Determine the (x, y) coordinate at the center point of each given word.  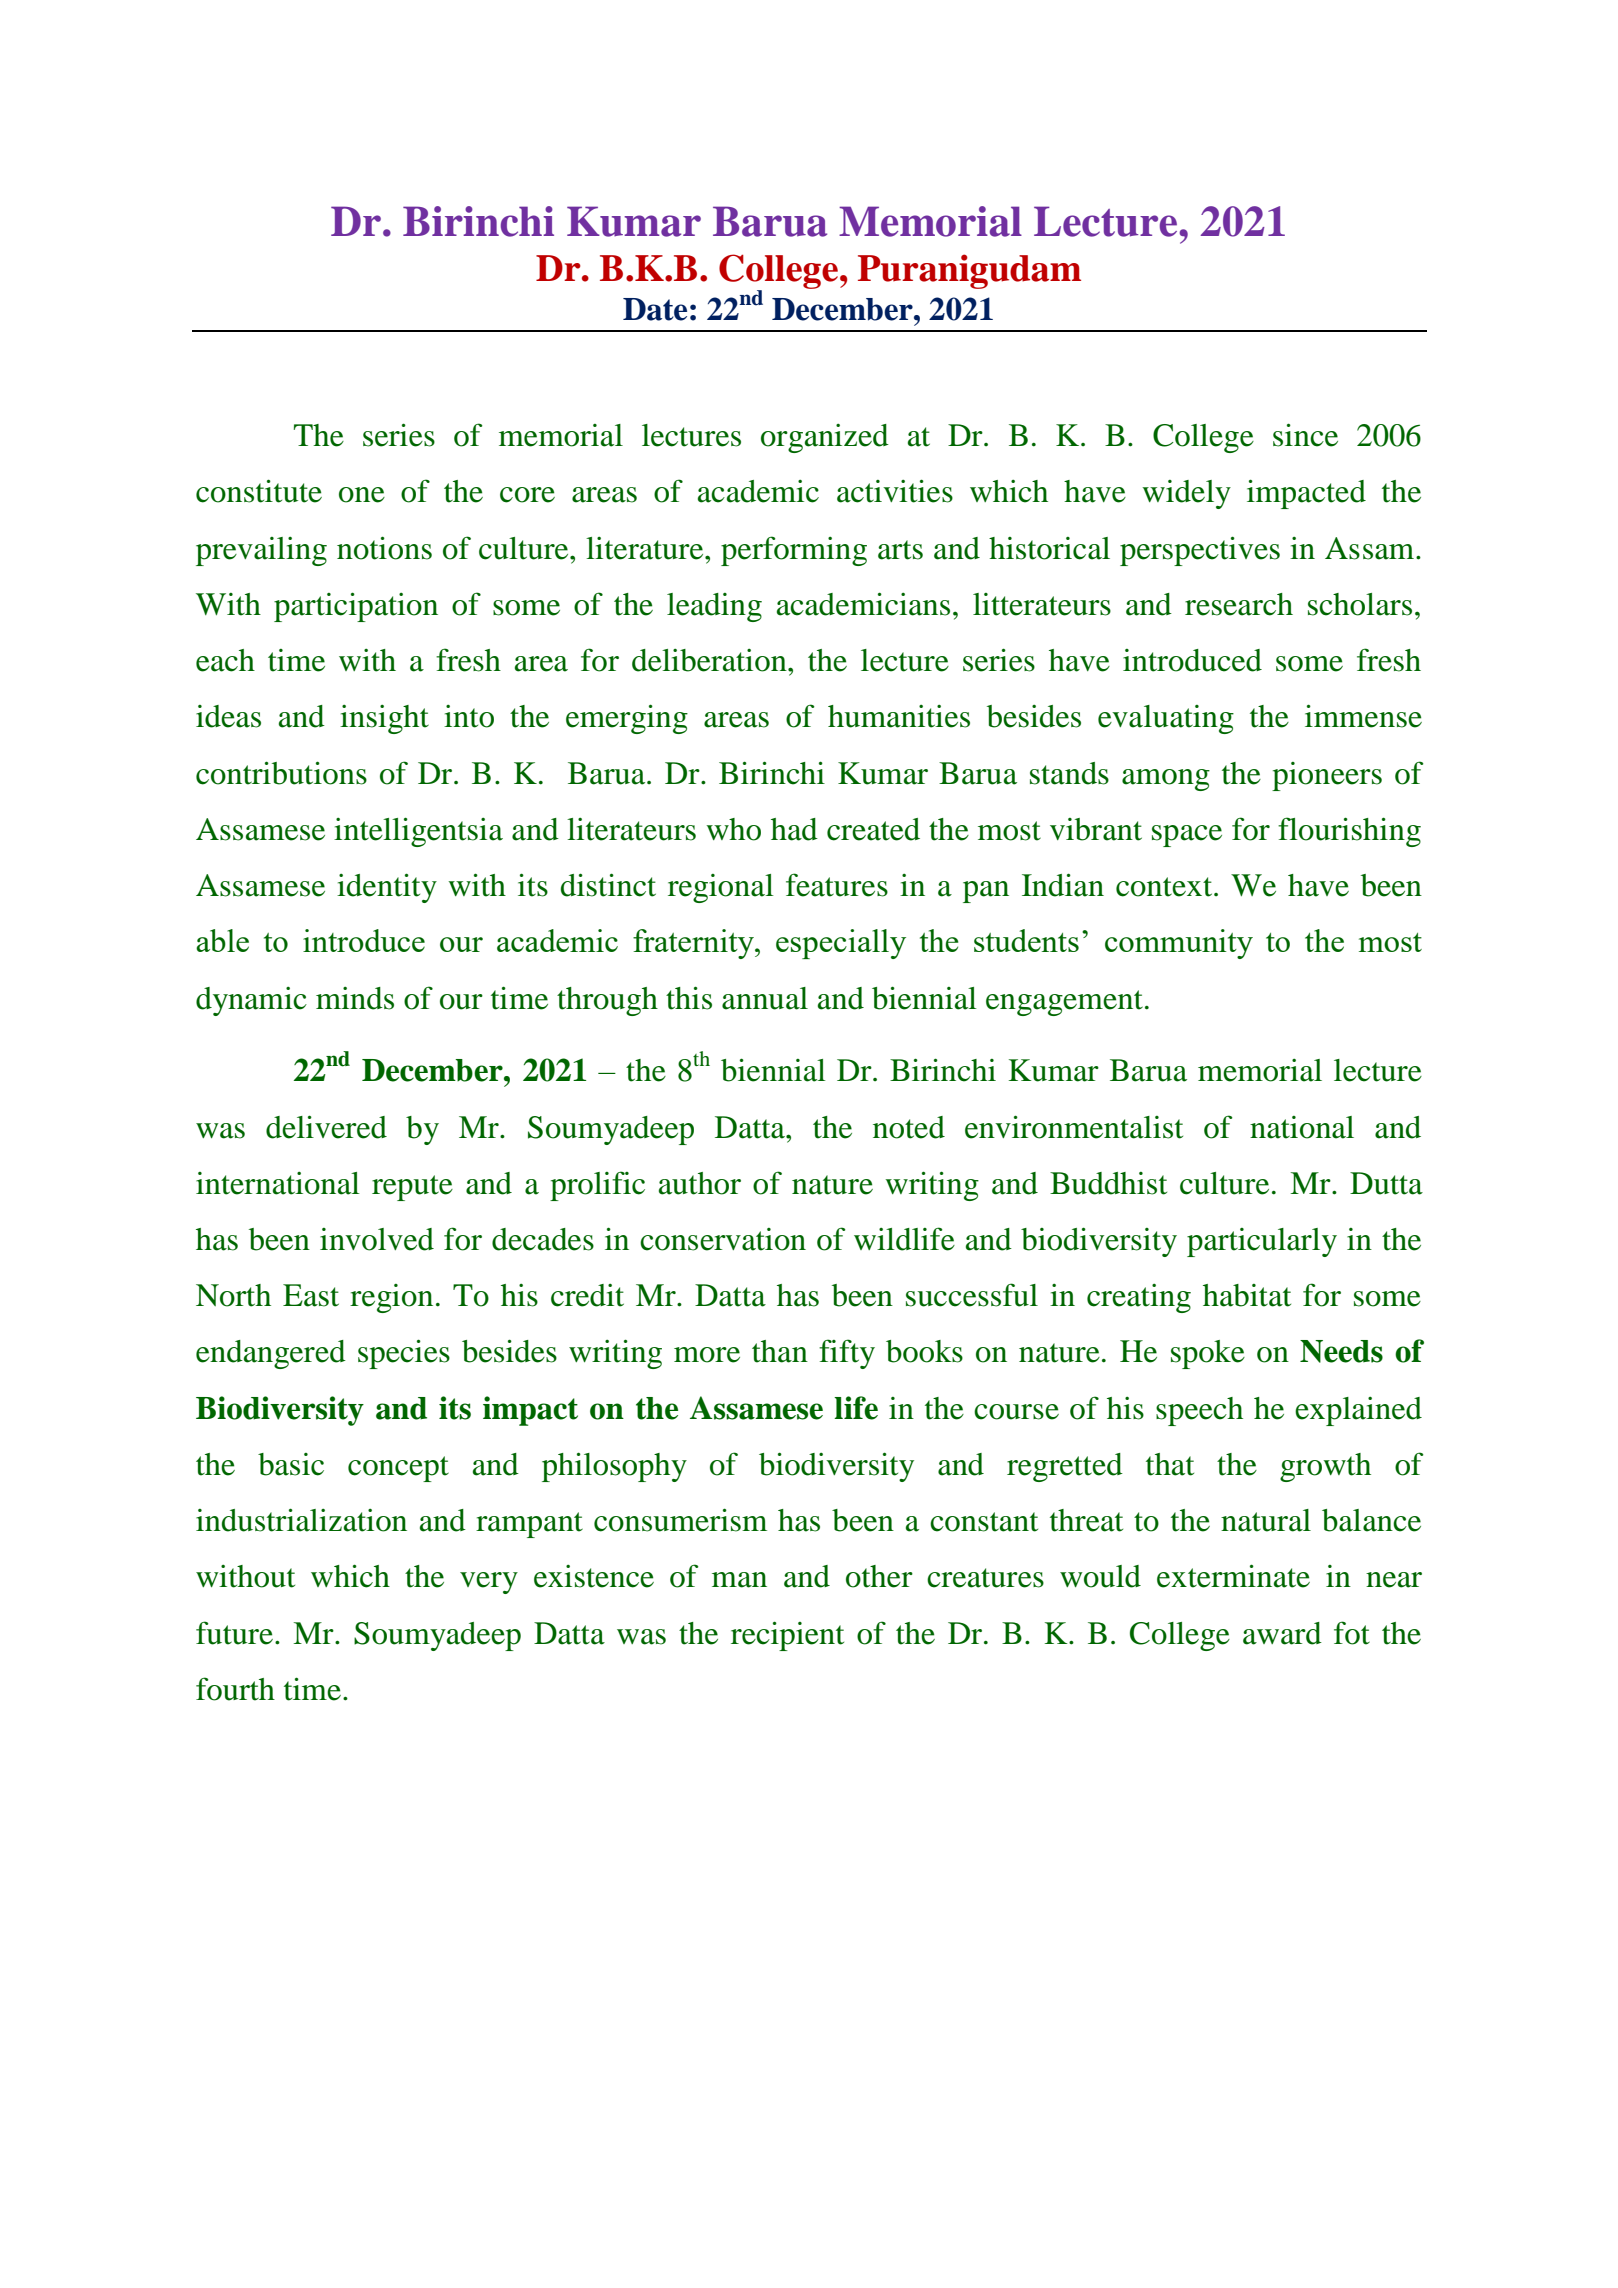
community (1179, 944)
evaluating (1166, 719)
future (234, 1633)
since (1305, 435)
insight (384, 719)
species (404, 1354)
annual (765, 998)
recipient (787, 1636)
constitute (259, 491)
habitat (1247, 1295)
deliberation (710, 660)
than (780, 1351)
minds (355, 998)
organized (825, 438)
